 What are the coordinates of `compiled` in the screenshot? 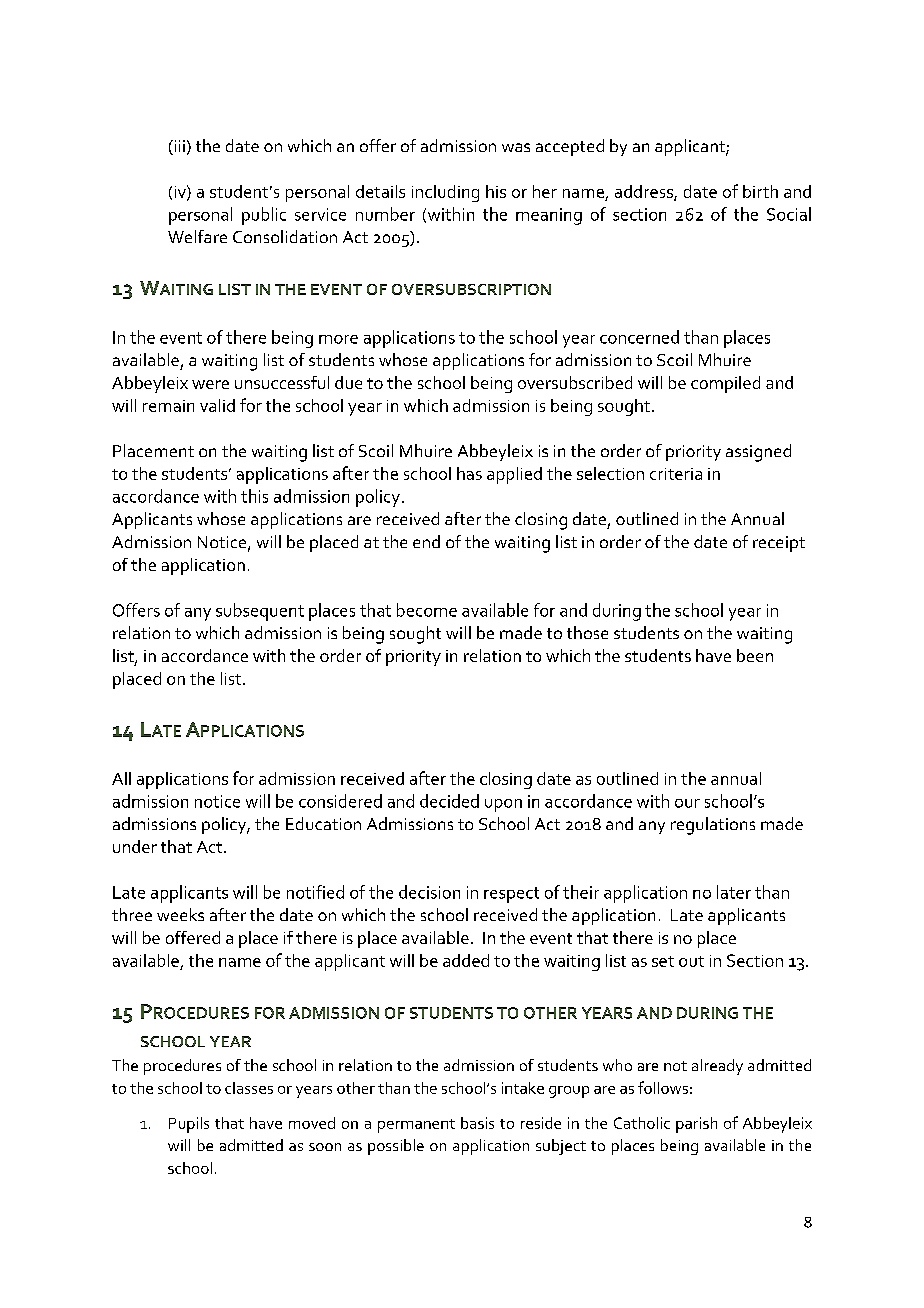 It's located at (725, 384).
